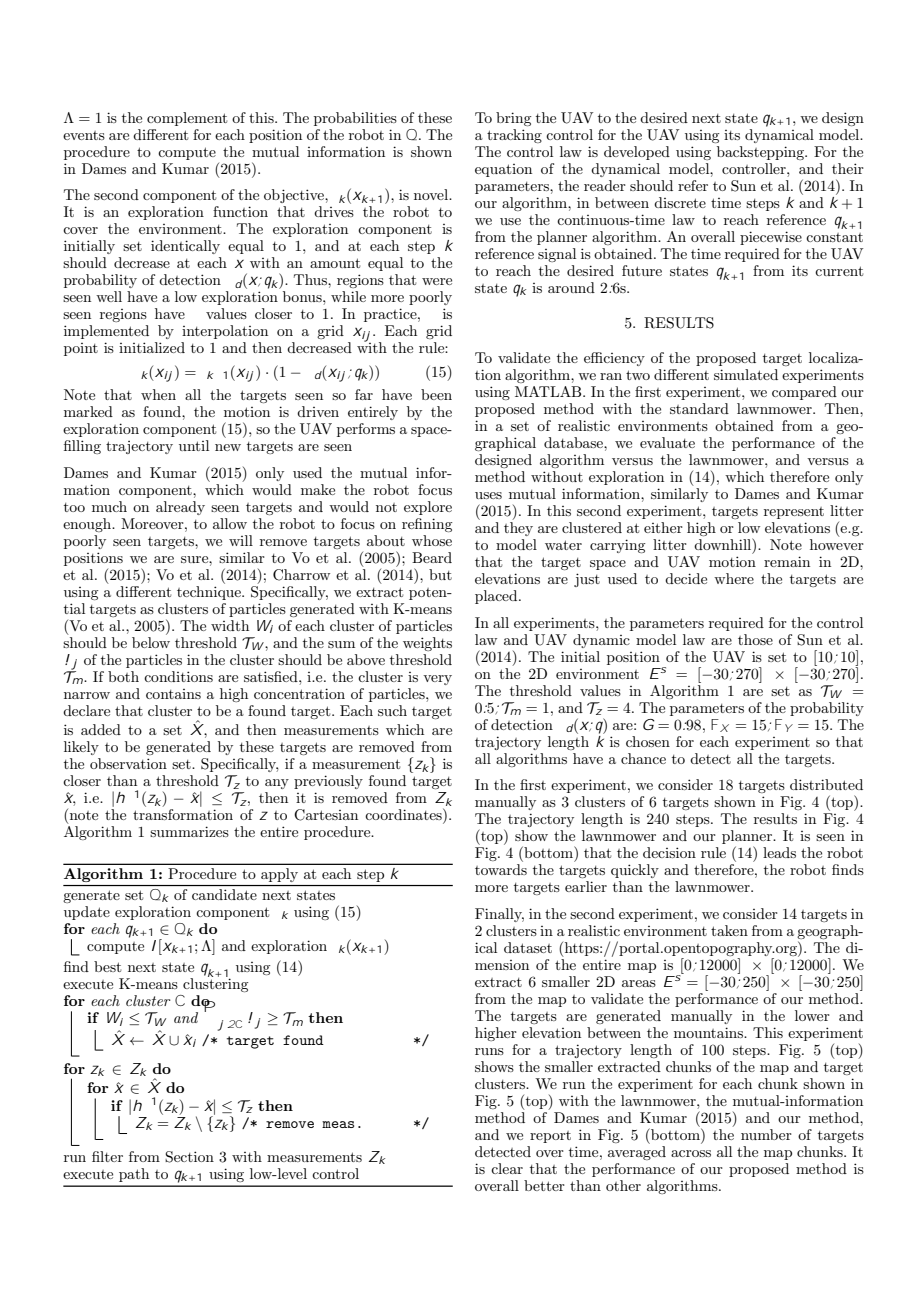 This screenshot has width=924, height=1308. I want to click on tracking, so click(514, 136).
